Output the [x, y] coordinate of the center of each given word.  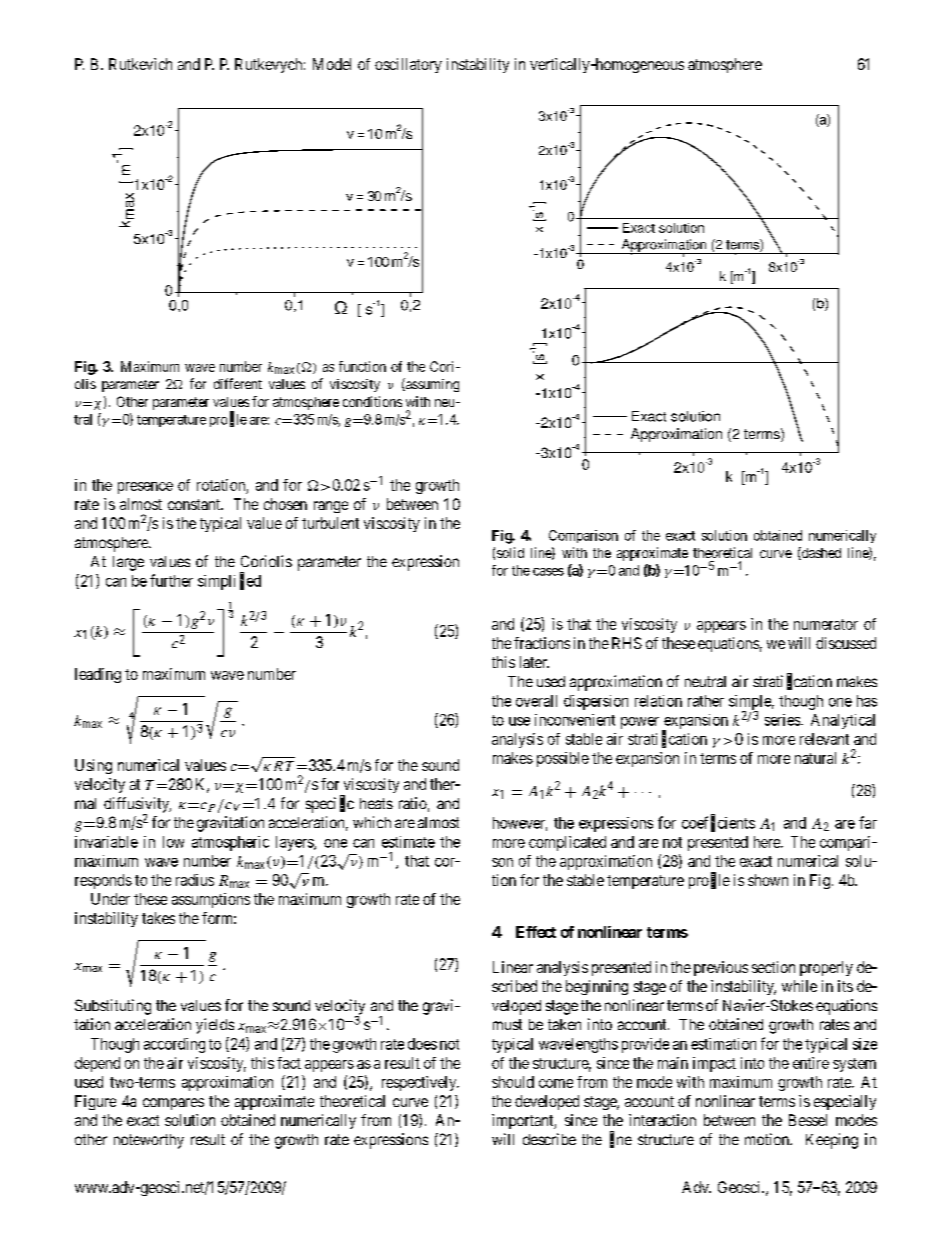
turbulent [330, 523]
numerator [826, 624]
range [331, 507]
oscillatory [408, 65]
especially [845, 1102]
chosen [285, 504]
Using [93, 766]
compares [173, 1104]
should [513, 1082]
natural [815, 758]
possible [563, 759]
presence [145, 488]
